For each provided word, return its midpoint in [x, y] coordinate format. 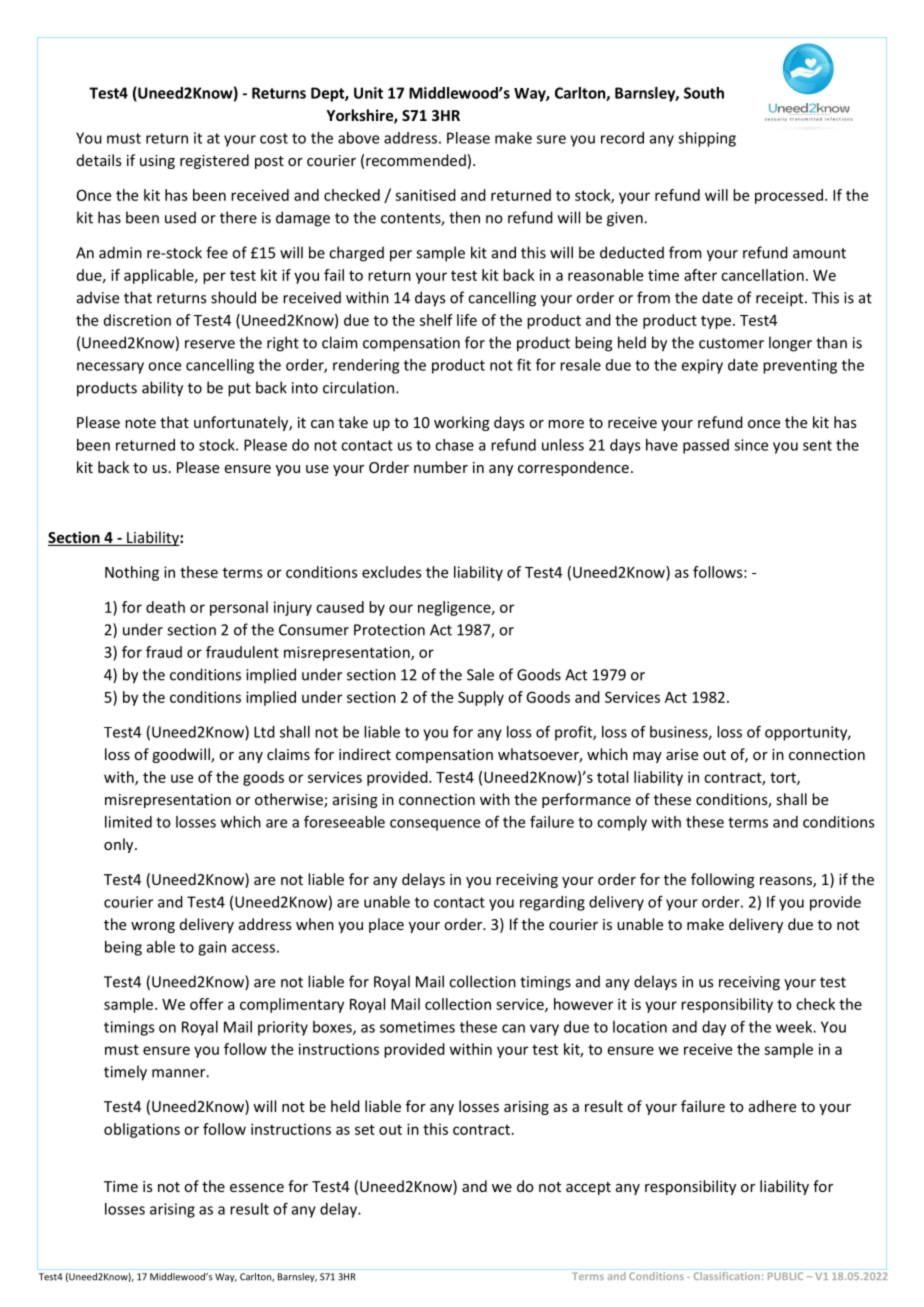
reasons [787, 882]
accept [588, 1188]
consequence [435, 825]
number [441, 467]
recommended [416, 160]
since [751, 445]
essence [257, 1188]
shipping [707, 139]
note [140, 423]
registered [214, 161]
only [120, 845]
